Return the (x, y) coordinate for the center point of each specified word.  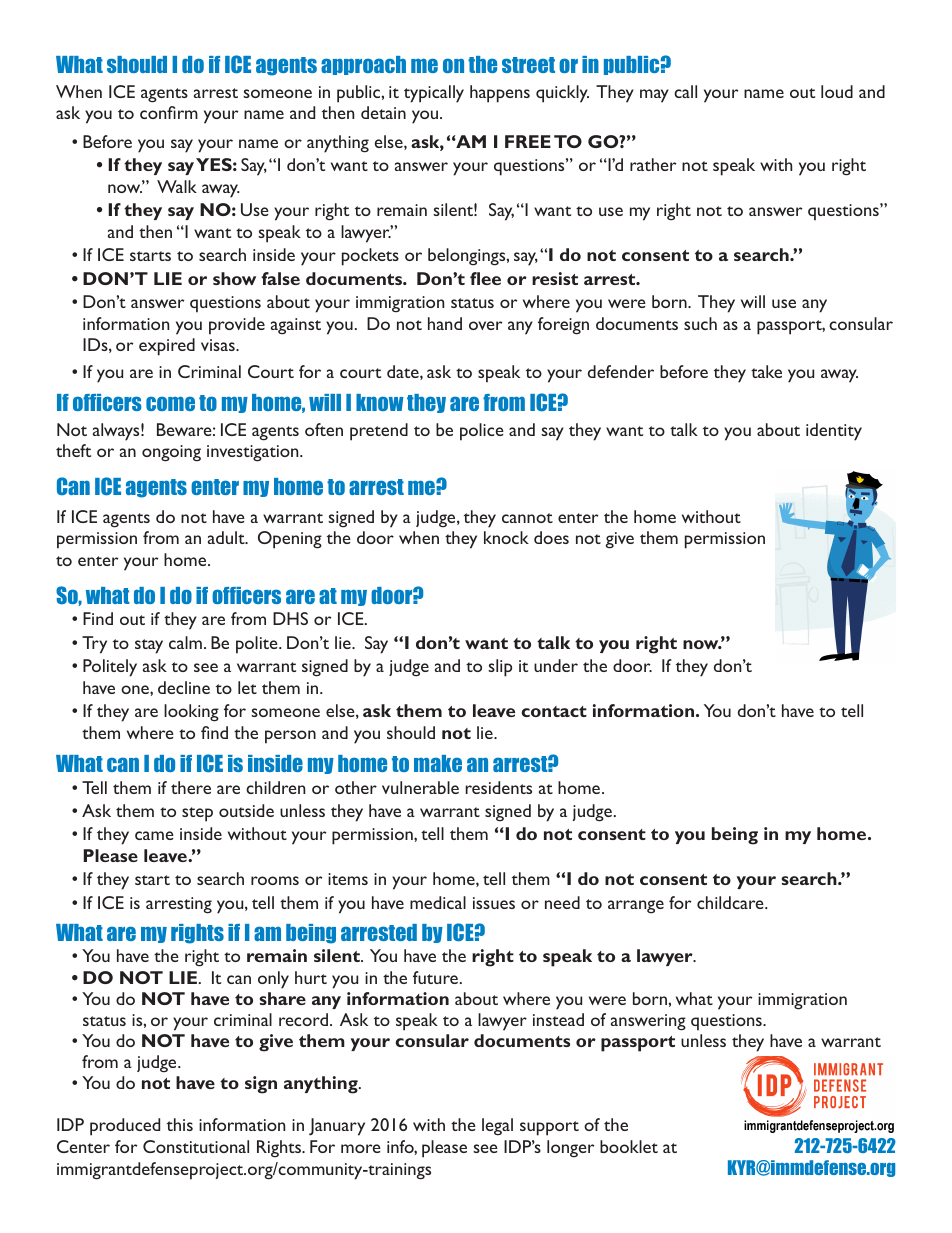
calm (185, 642)
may (654, 96)
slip (500, 668)
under (556, 665)
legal (497, 1126)
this (180, 1124)
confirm (169, 112)
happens (500, 94)
